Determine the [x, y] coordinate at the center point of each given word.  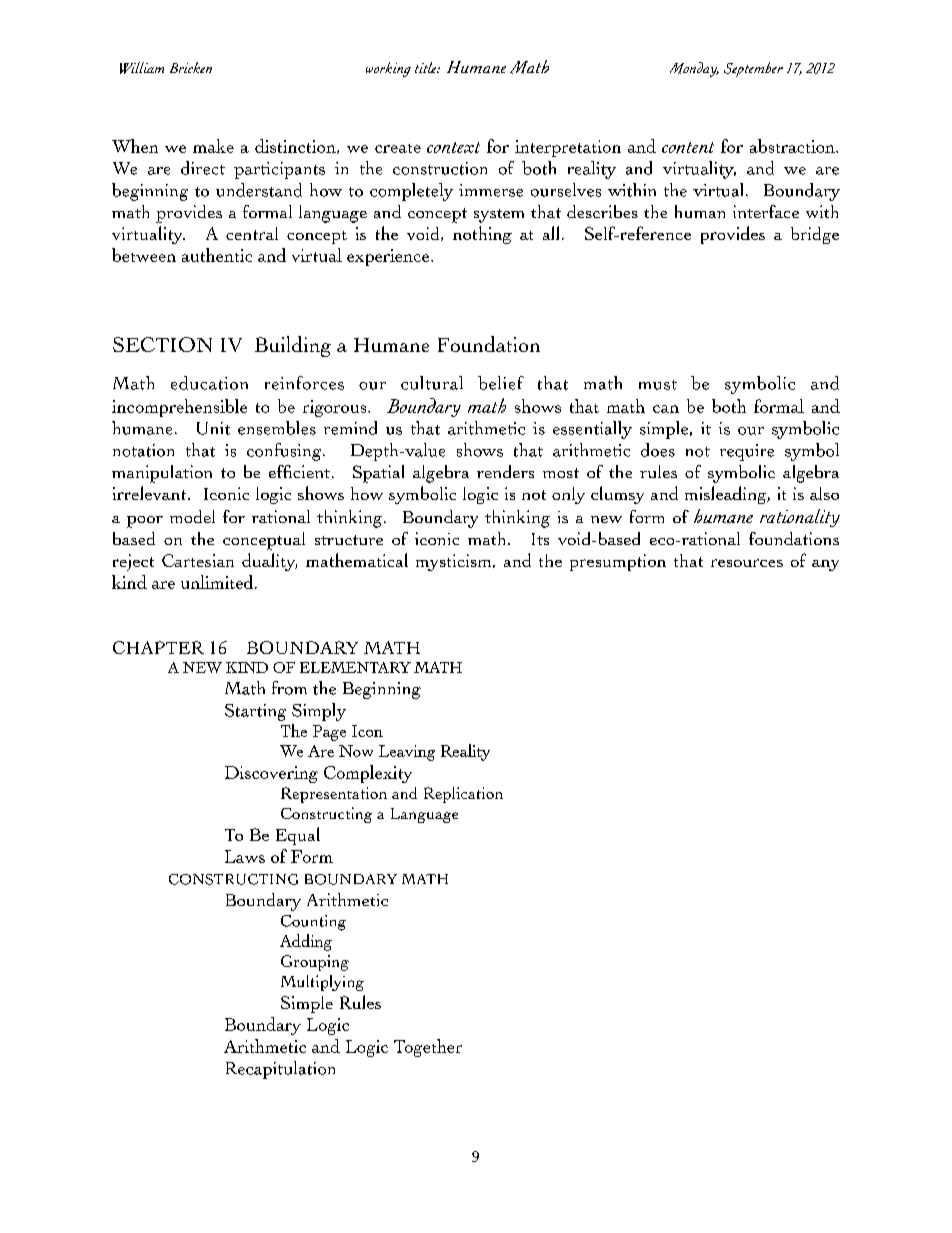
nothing [482, 235]
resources [747, 563]
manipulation [162, 474]
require [747, 452]
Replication [463, 795]
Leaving [407, 753]
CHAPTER [158, 647]
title [427, 67]
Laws [245, 856]
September [753, 69]
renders [505, 471]
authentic [217, 255]
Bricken [191, 67]
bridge [815, 235]
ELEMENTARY [355, 667]
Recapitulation [280, 1070]
